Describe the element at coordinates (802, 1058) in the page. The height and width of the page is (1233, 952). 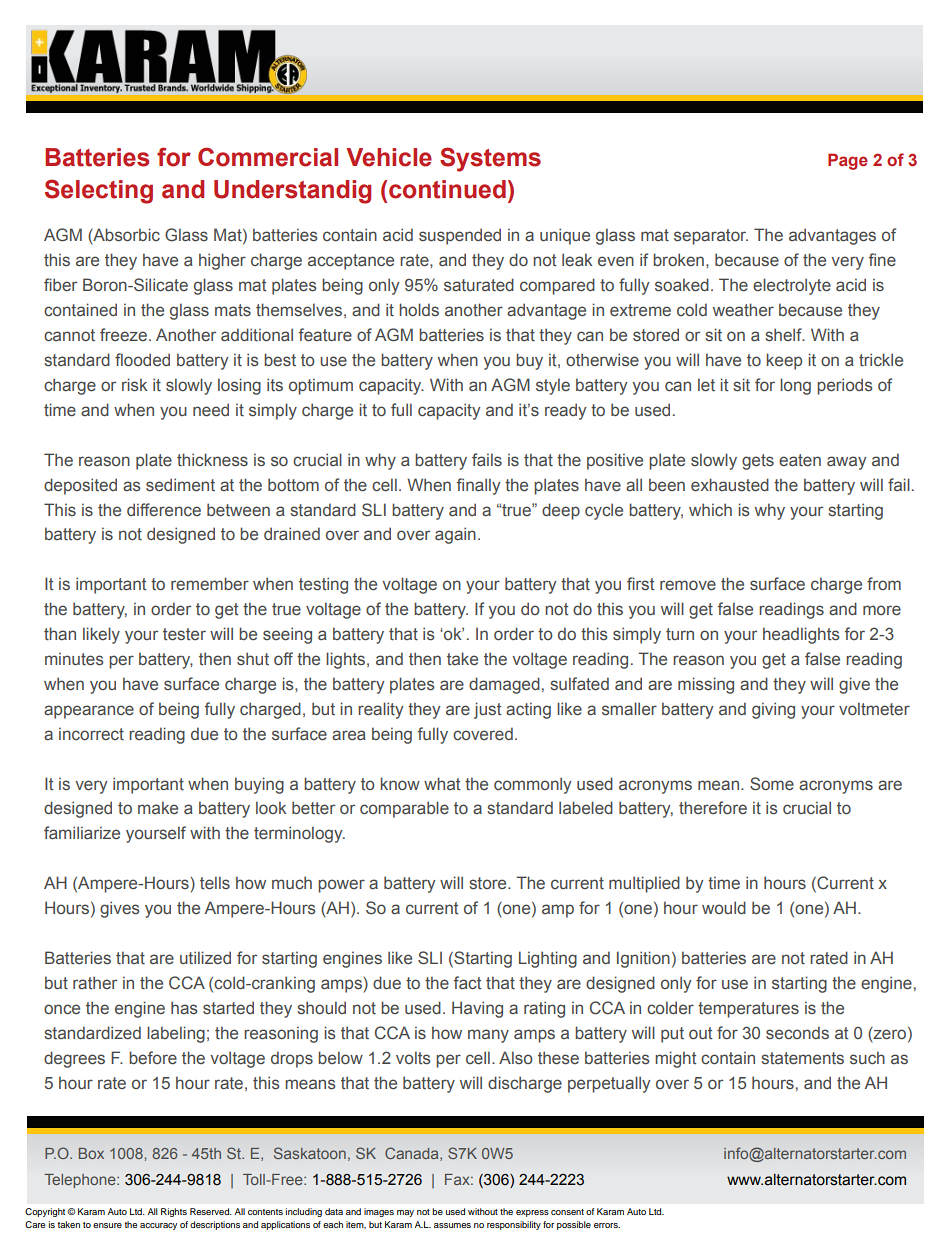
I see `statements` at that location.
